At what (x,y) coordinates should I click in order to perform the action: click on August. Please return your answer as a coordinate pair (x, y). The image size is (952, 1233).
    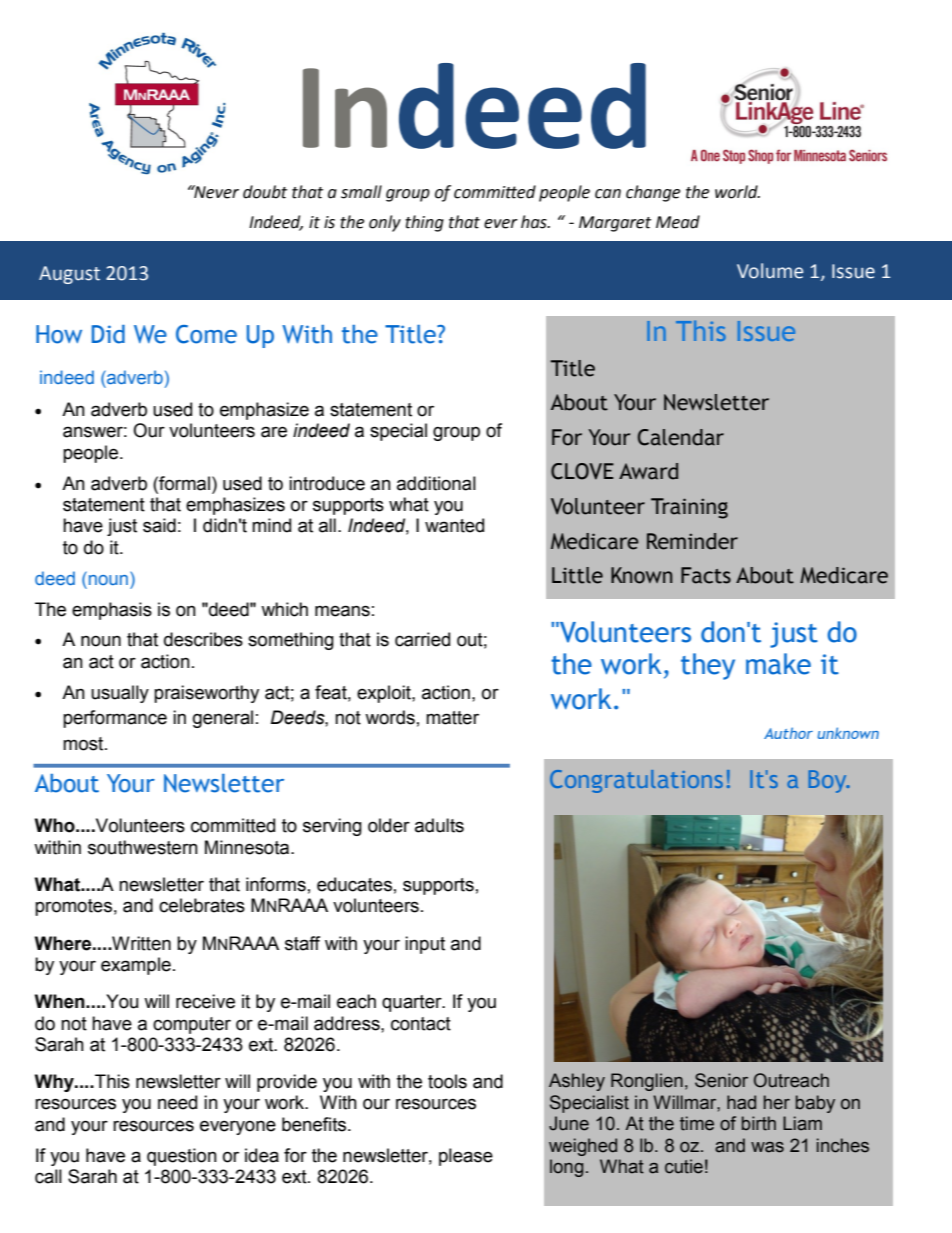
    Looking at the image, I should click on (69, 275).
